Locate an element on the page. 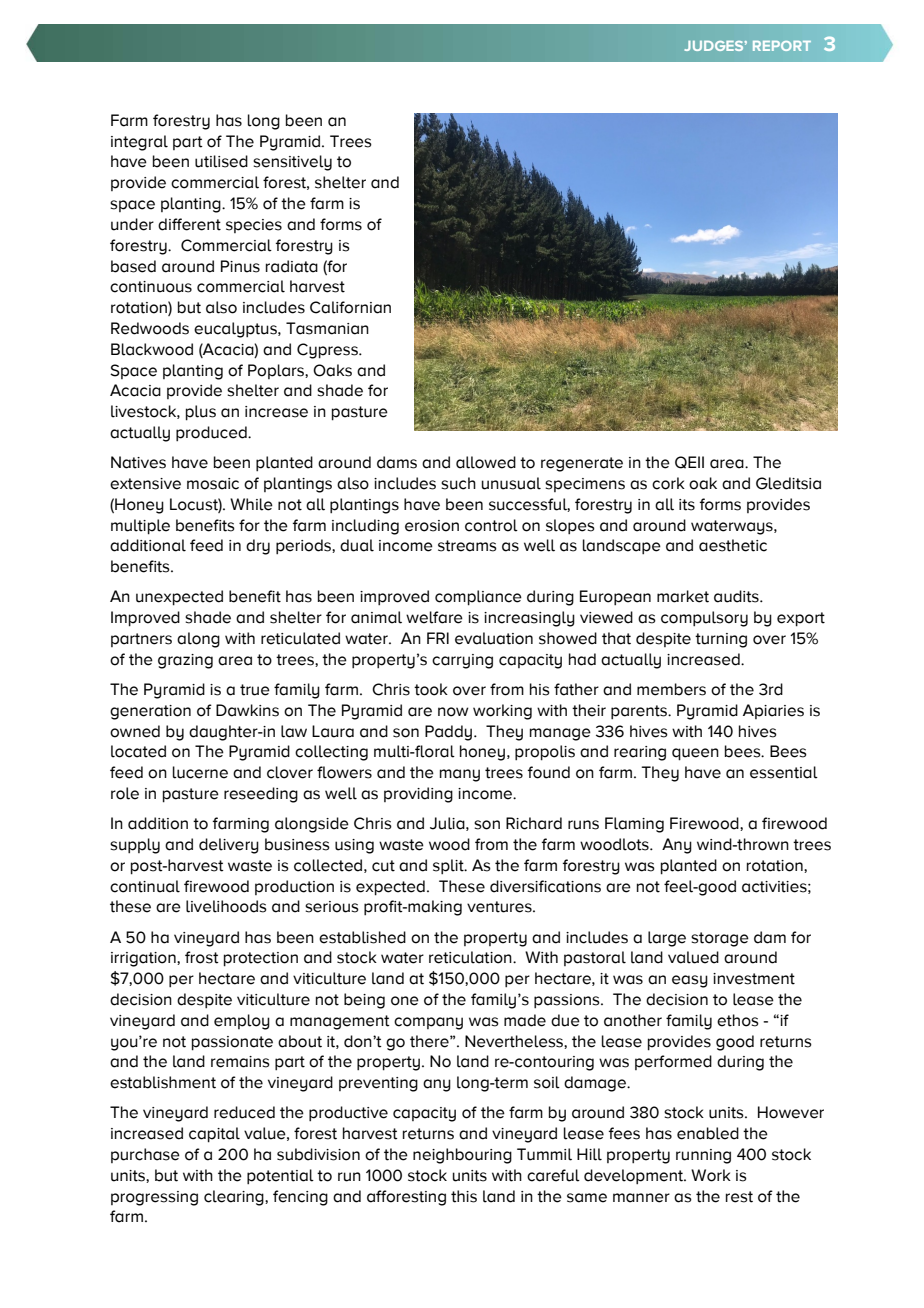  queen is located at coordinates (695, 754).
